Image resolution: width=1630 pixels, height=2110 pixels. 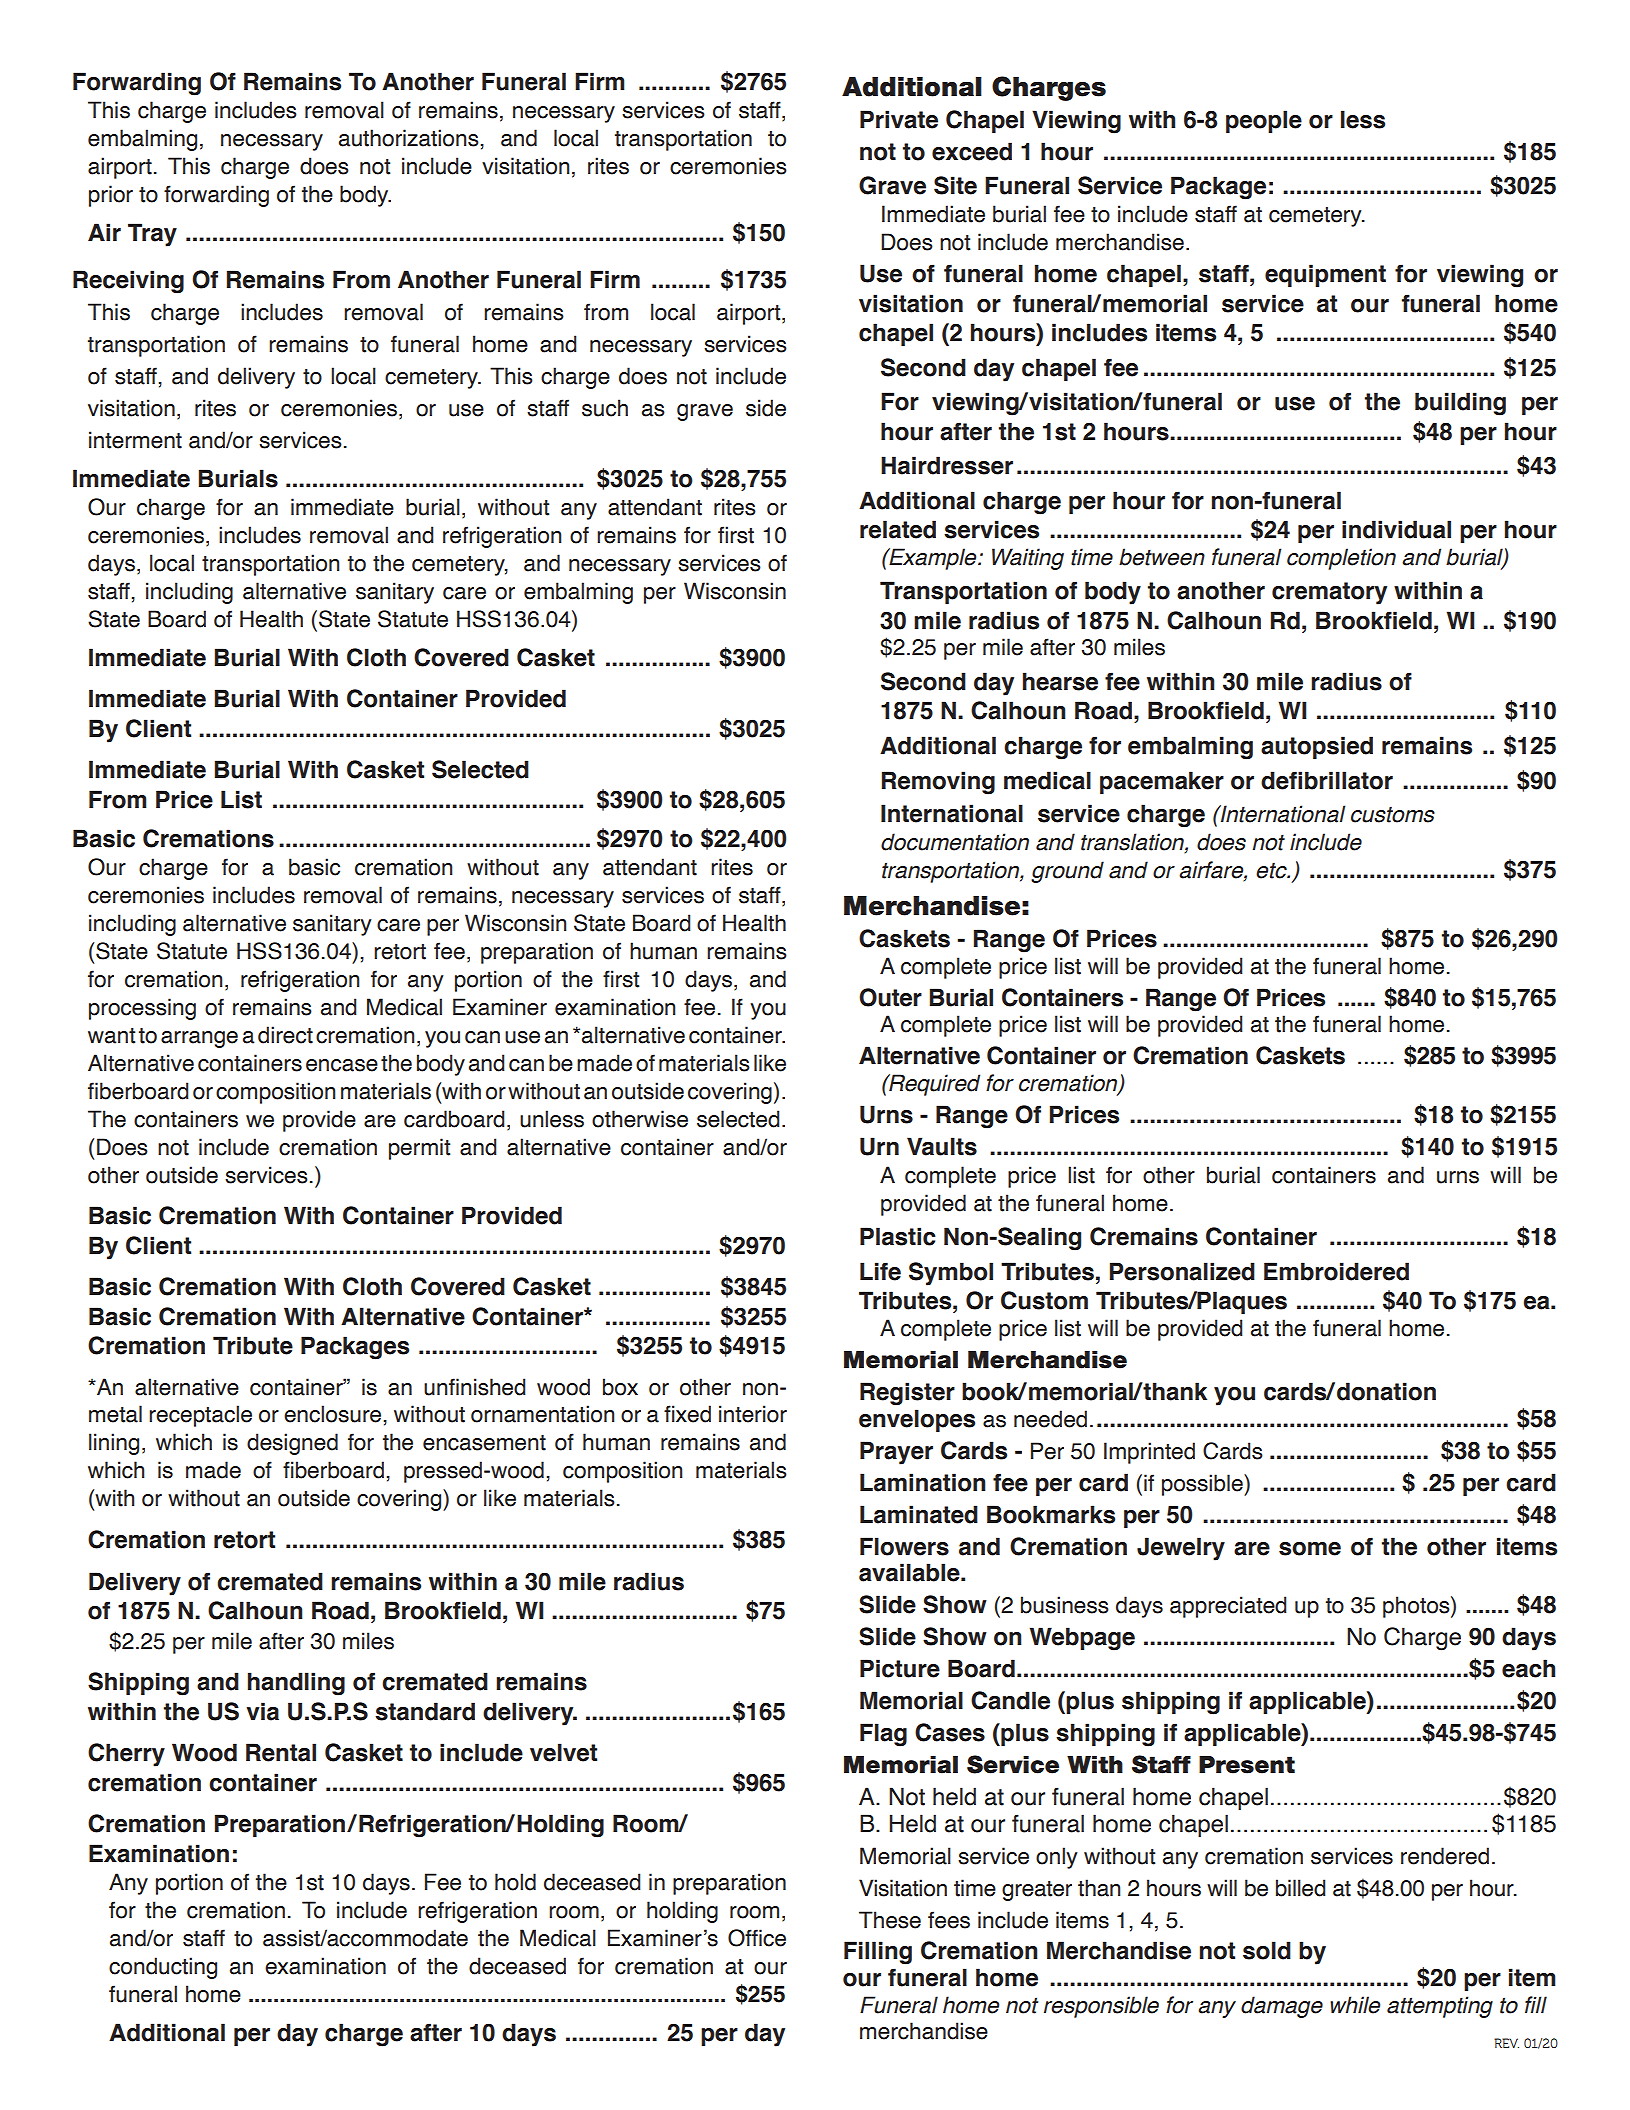 What do you see at coordinates (1355, 2005) in the image?
I see `while` at bounding box center [1355, 2005].
